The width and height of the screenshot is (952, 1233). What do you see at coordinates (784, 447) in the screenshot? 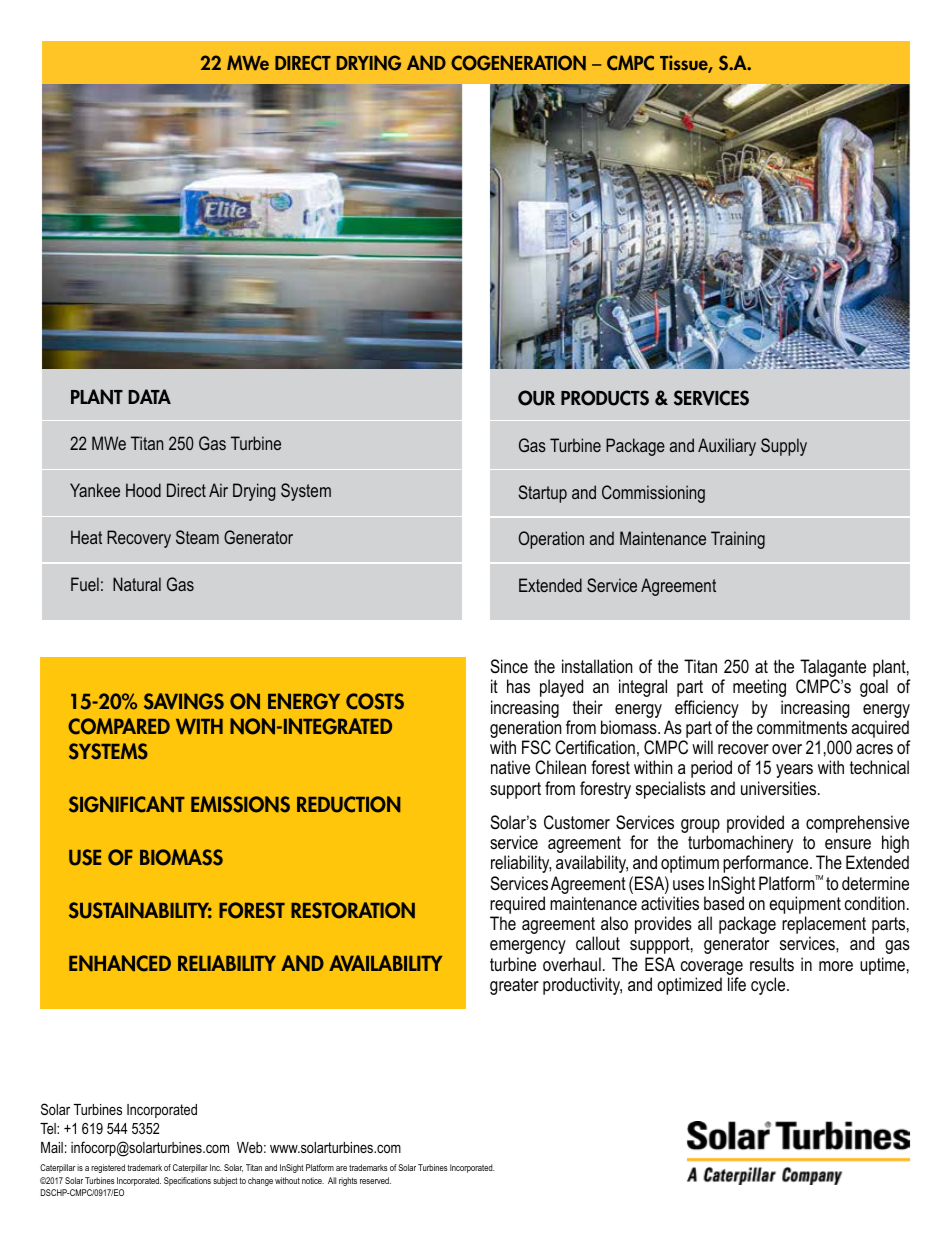
I see `Supply` at bounding box center [784, 447].
